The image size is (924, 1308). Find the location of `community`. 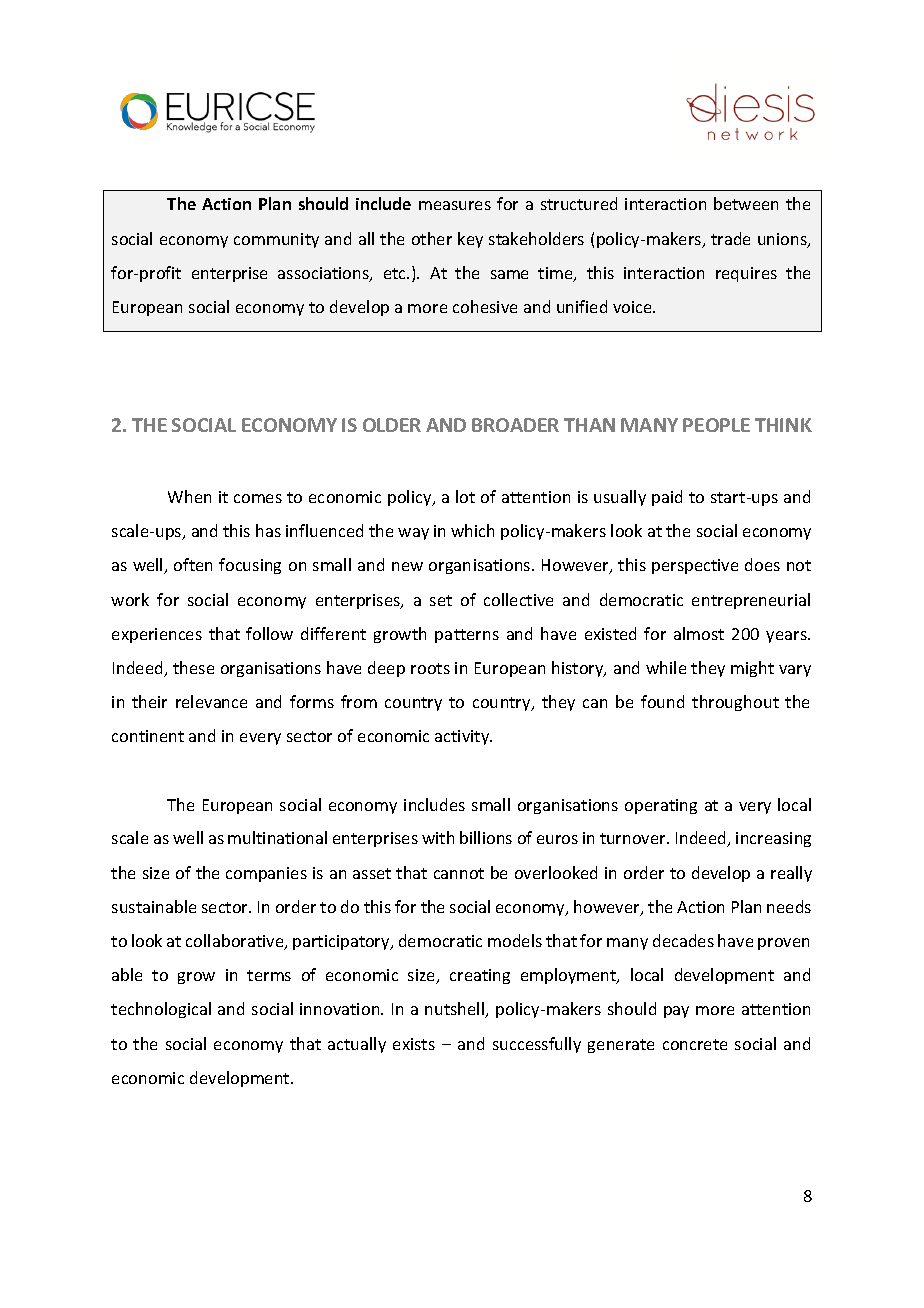

community is located at coordinates (276, 240).
